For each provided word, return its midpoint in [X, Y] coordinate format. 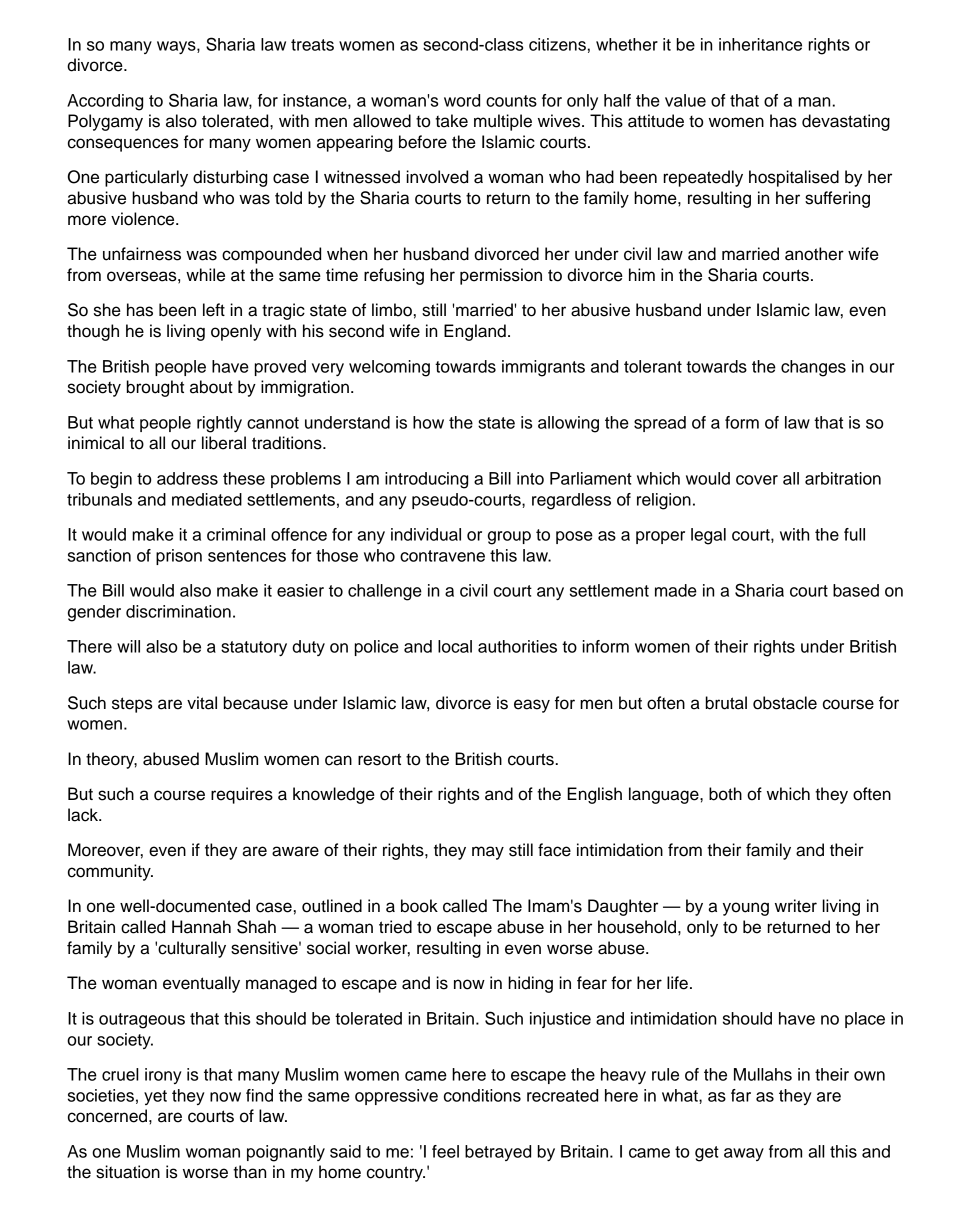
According [105, 102]
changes [813, 368]
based [856, 590]
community [110, 872]
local [455, 646]
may [488, 853]
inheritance [760, 44]
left [214, 310]
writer [796, 906]
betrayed [498, 1153]
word [462, 100]
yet [155, 1097]
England [475, 332]
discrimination [178, 611]
